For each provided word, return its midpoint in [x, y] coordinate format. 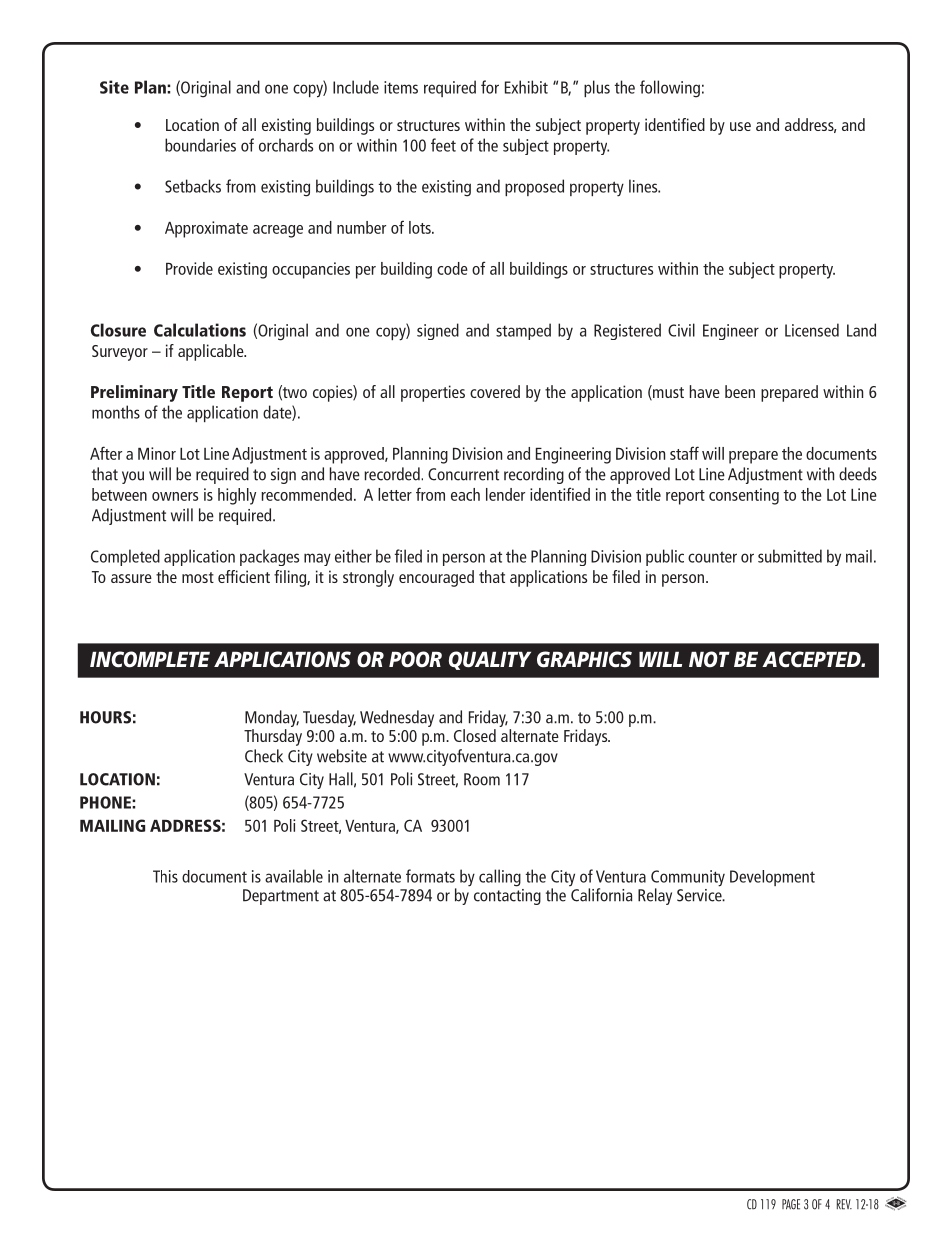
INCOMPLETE [150, 659]
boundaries [200, 145]
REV [844, 1204]
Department [281, 897]
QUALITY [490, 660]
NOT [709, 659]
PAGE [791, 1204]
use [740, 126]
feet [443, 145]
